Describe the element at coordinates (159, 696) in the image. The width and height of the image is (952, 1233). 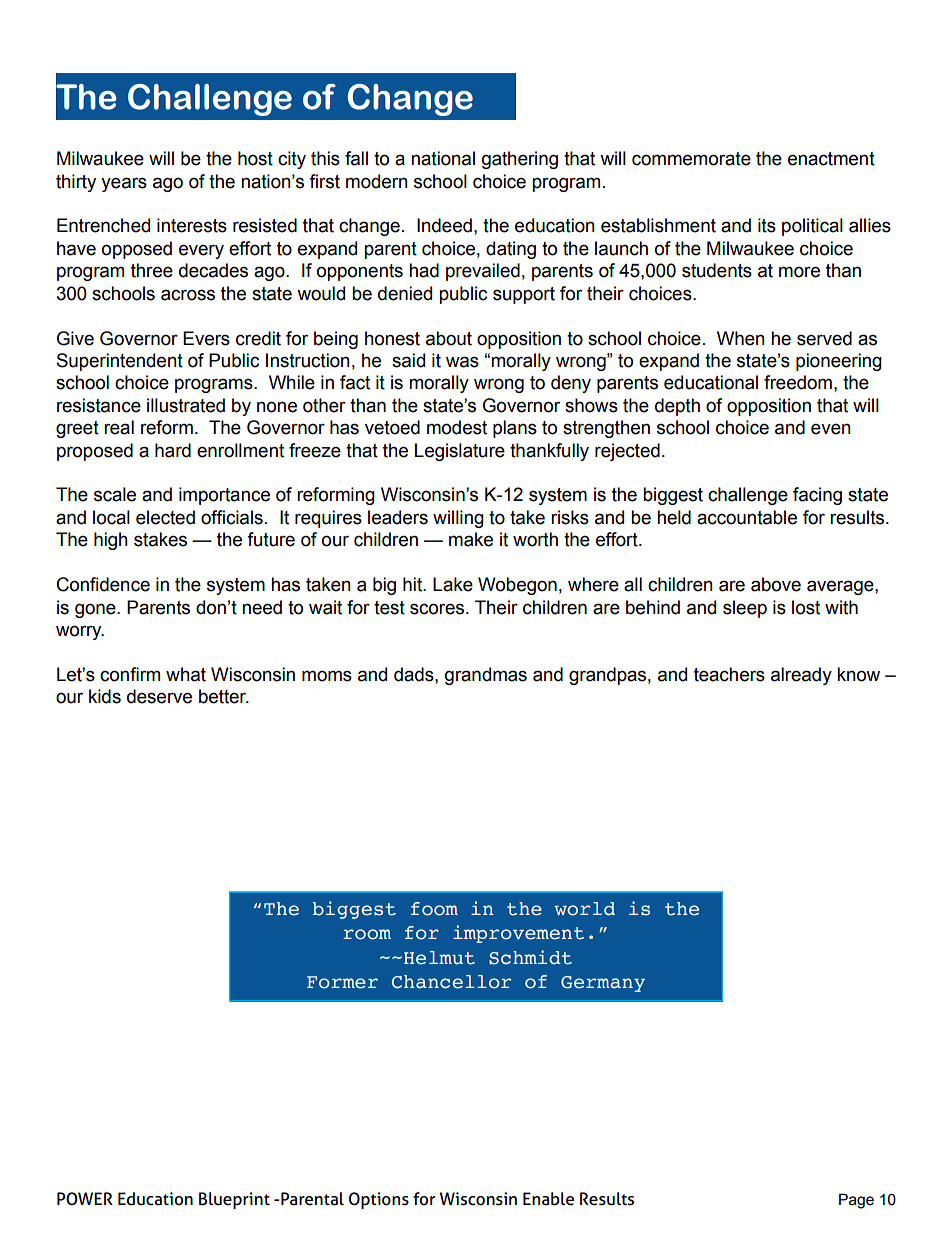
I see `deserve` at that location.
